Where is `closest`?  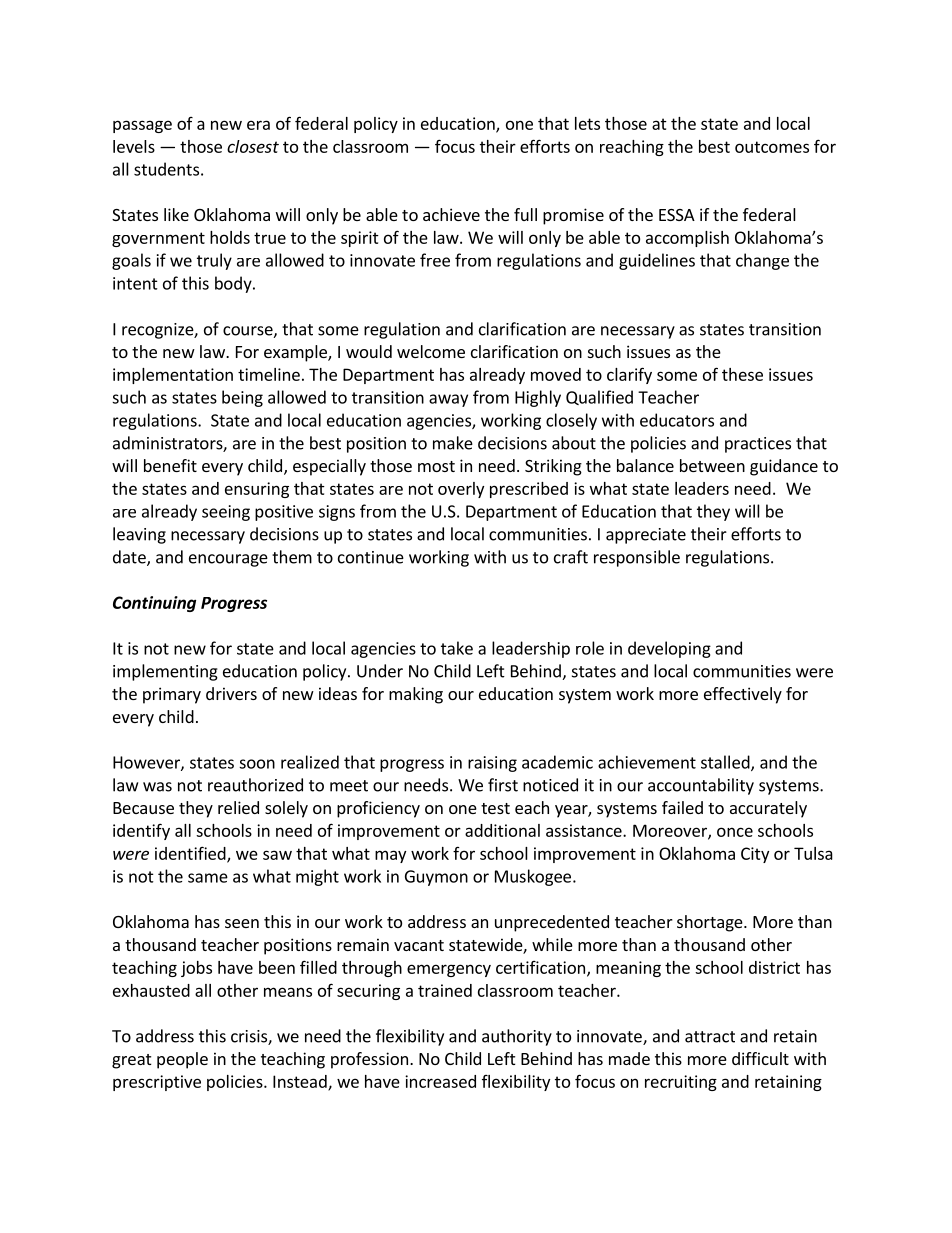 closest is located at coordinates (253, 146).
